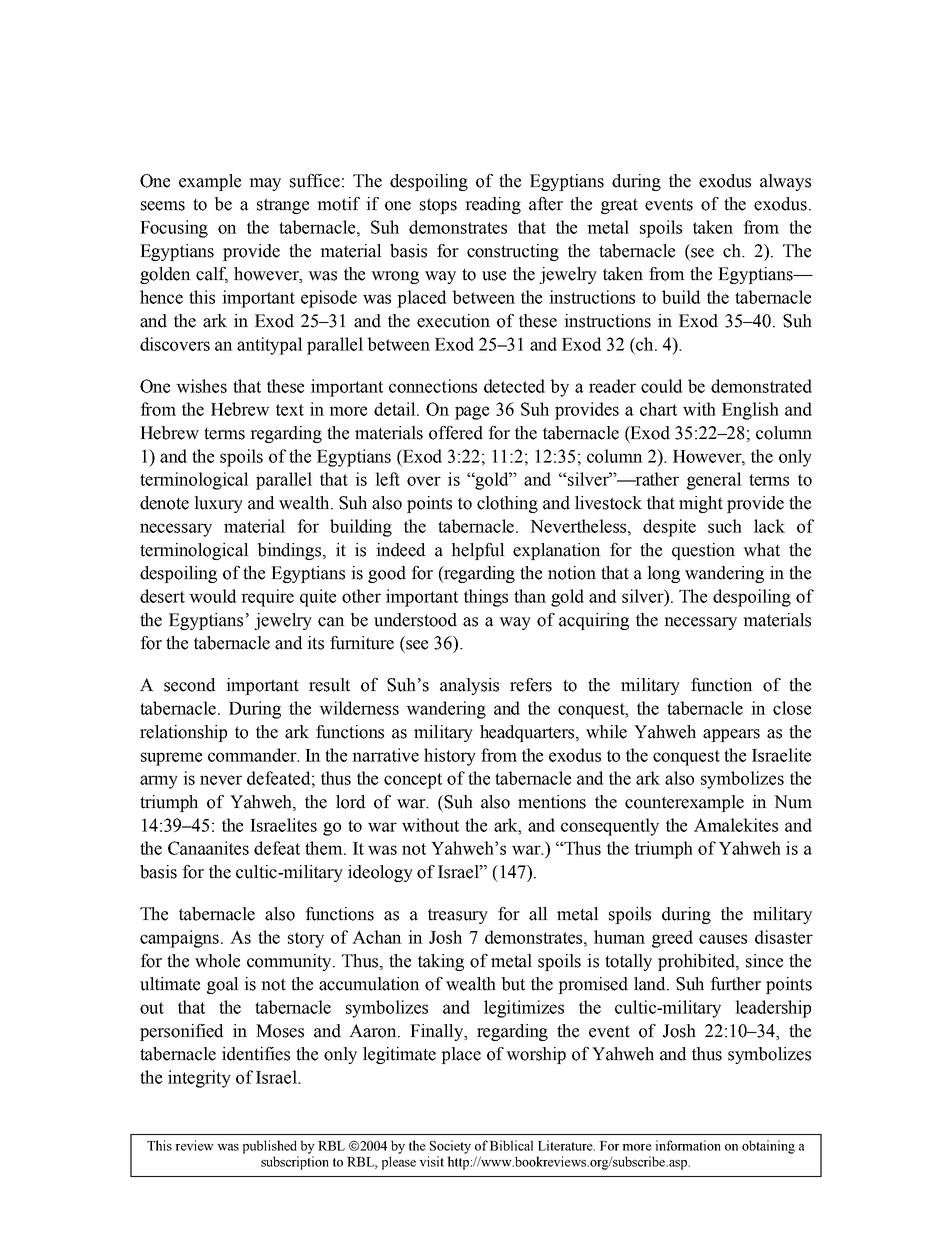 The width and height of the page is (952, 1233). I want to click on Society, so click(450, 1147).
